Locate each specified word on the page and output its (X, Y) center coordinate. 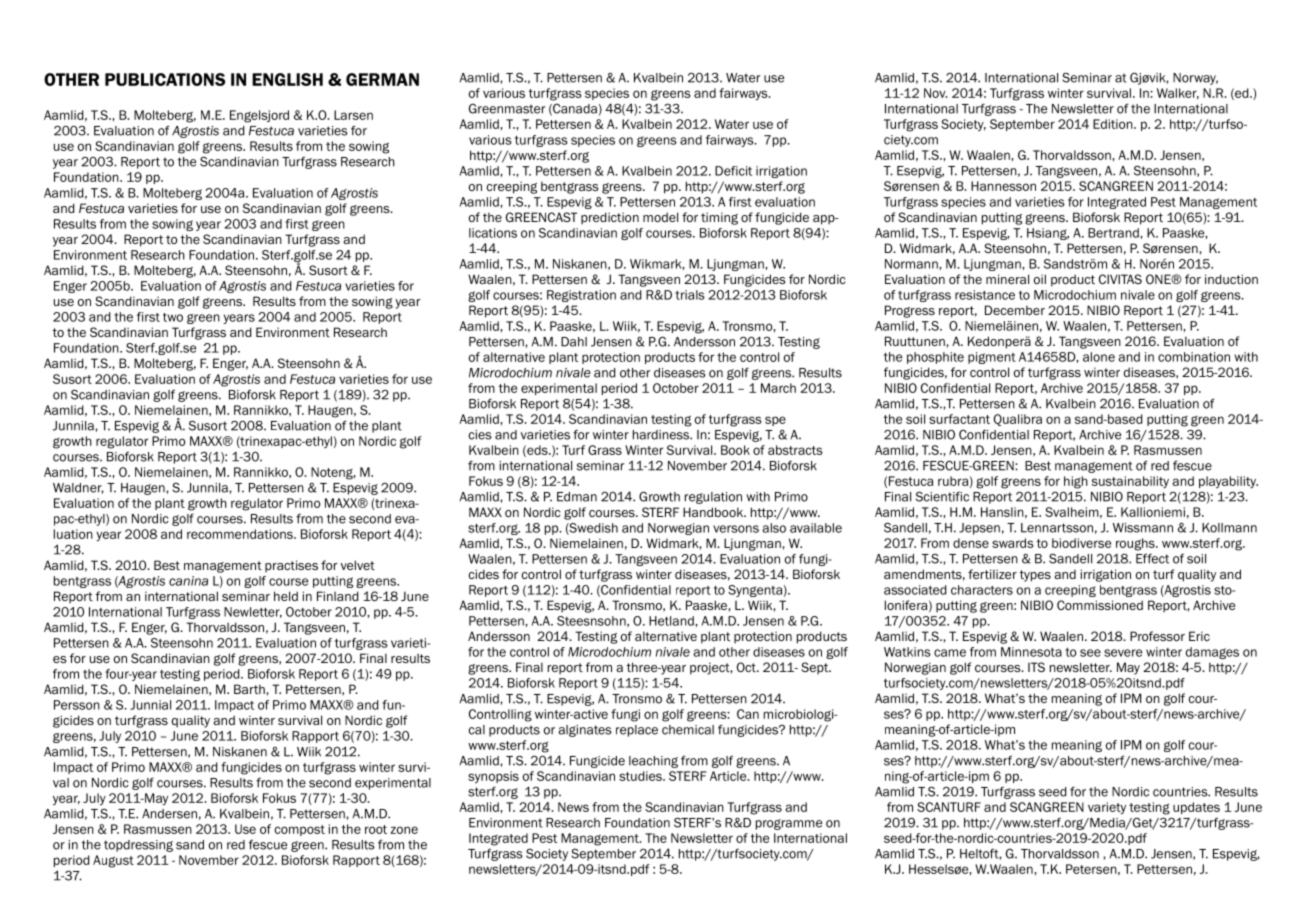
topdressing (138, 846)
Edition (1114, 124)
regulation (713, 498)
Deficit (733, 171)
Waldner (78, 488)
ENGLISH (287, 79)
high (1076, 482)
